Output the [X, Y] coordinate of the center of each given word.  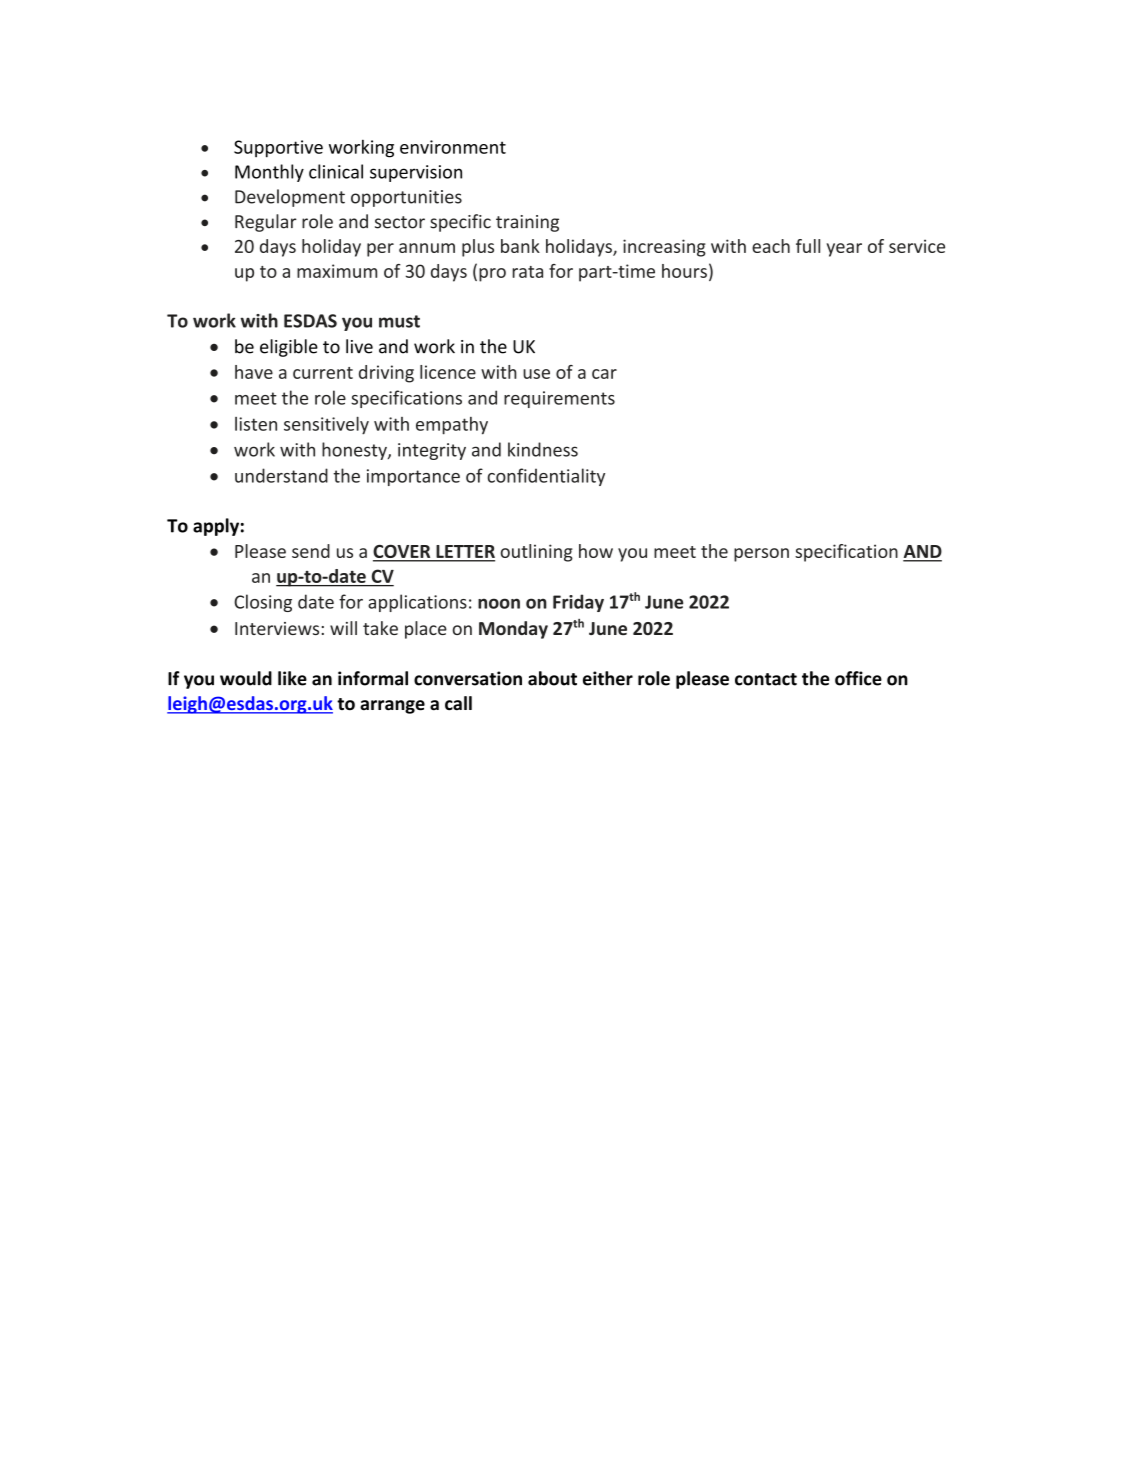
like [292, 678]
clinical [336, 171]
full [808, 246]
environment [453, 147]
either [608, 678]
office [858, 678]
